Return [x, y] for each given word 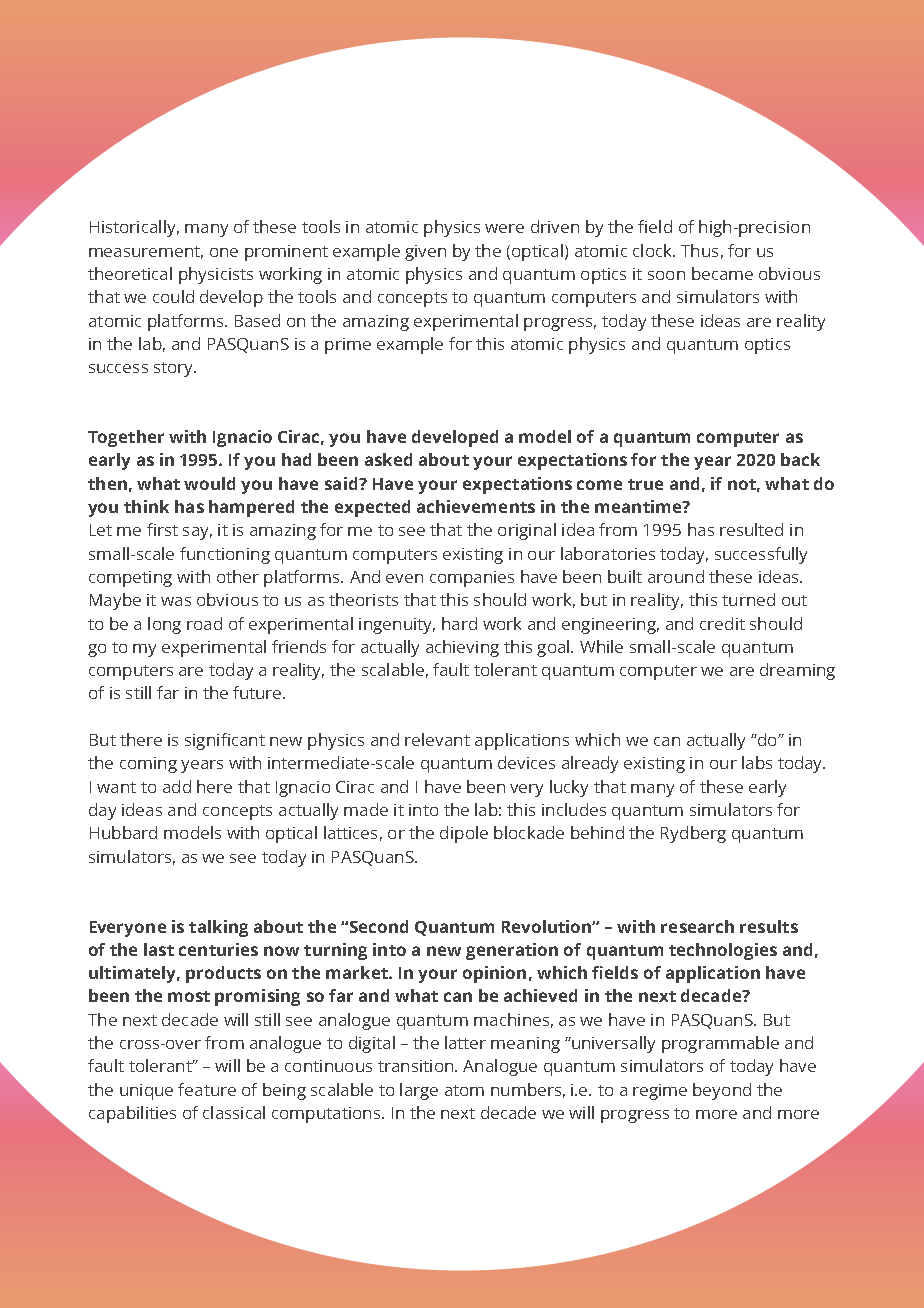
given [425, 253]
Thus [699, 250]
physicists [216, 275]
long [164, 625]
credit [722, 623]
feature [207, 1089]
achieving [462, 648]
